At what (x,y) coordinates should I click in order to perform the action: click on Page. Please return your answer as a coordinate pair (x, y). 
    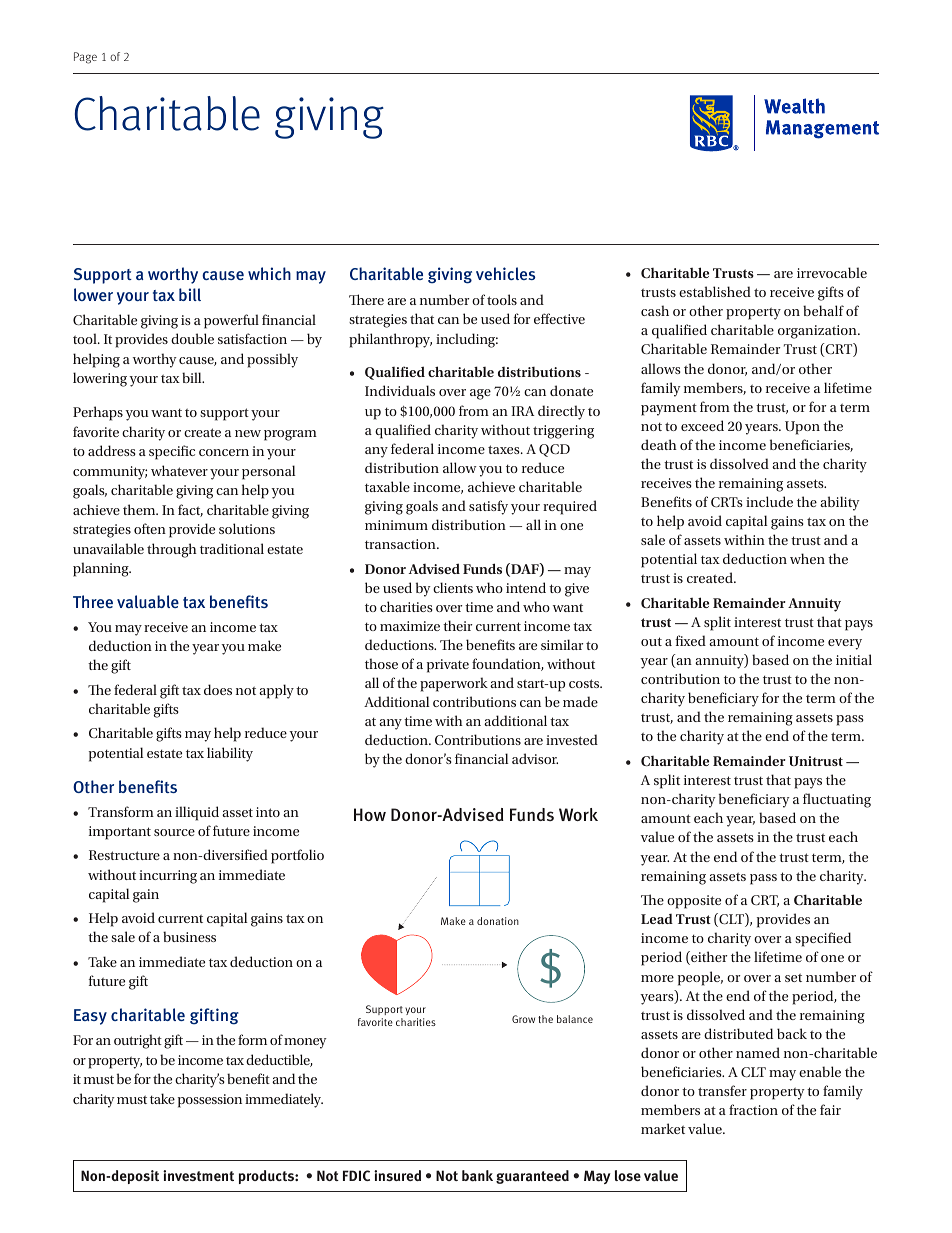
    Looking at the image, I should click on (85, 58).
